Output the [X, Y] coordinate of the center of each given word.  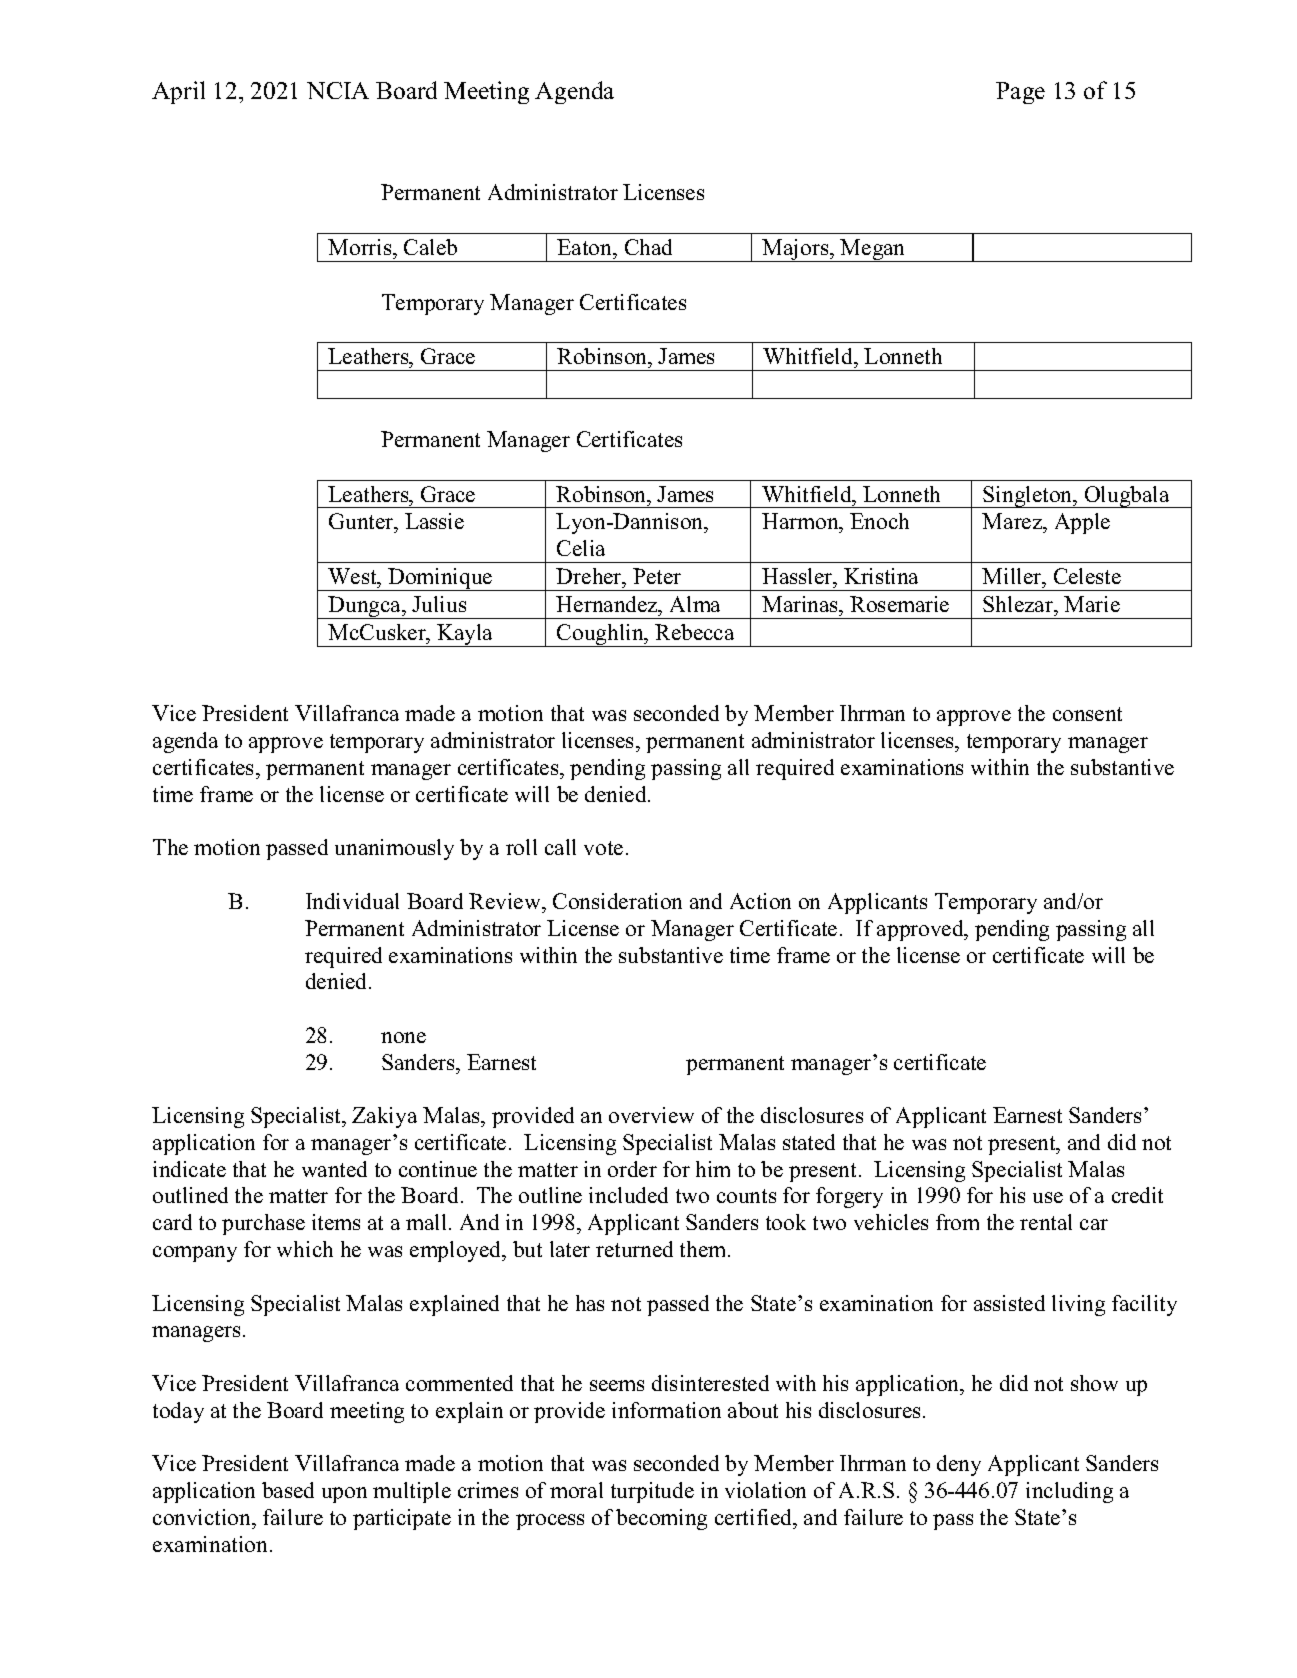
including [1069, 1492]
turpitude [652, 1492]
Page [1020, 93]
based [288, 1490]
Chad [648, 247]
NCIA [338, 90]
